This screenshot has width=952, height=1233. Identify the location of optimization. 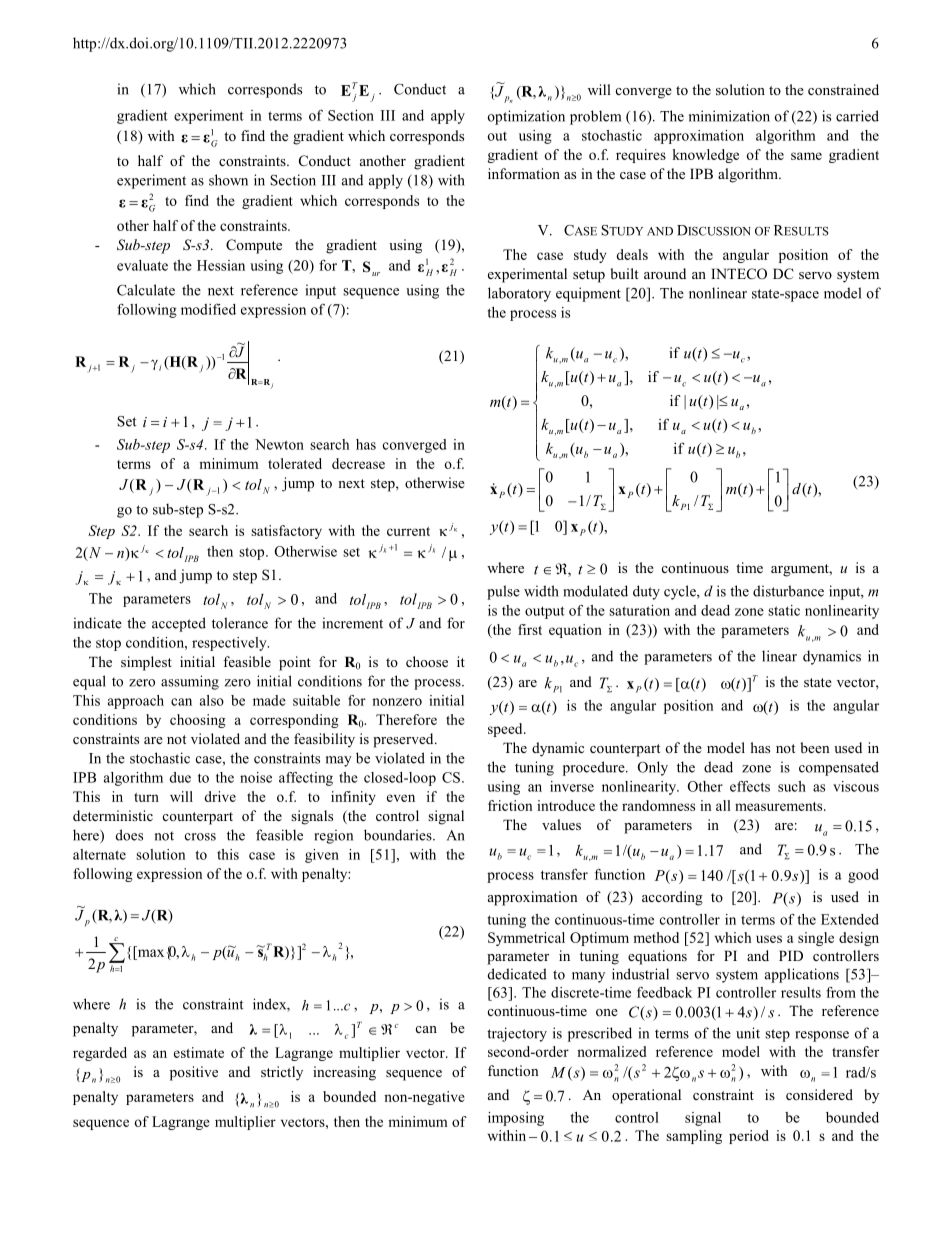
(526, 117).
